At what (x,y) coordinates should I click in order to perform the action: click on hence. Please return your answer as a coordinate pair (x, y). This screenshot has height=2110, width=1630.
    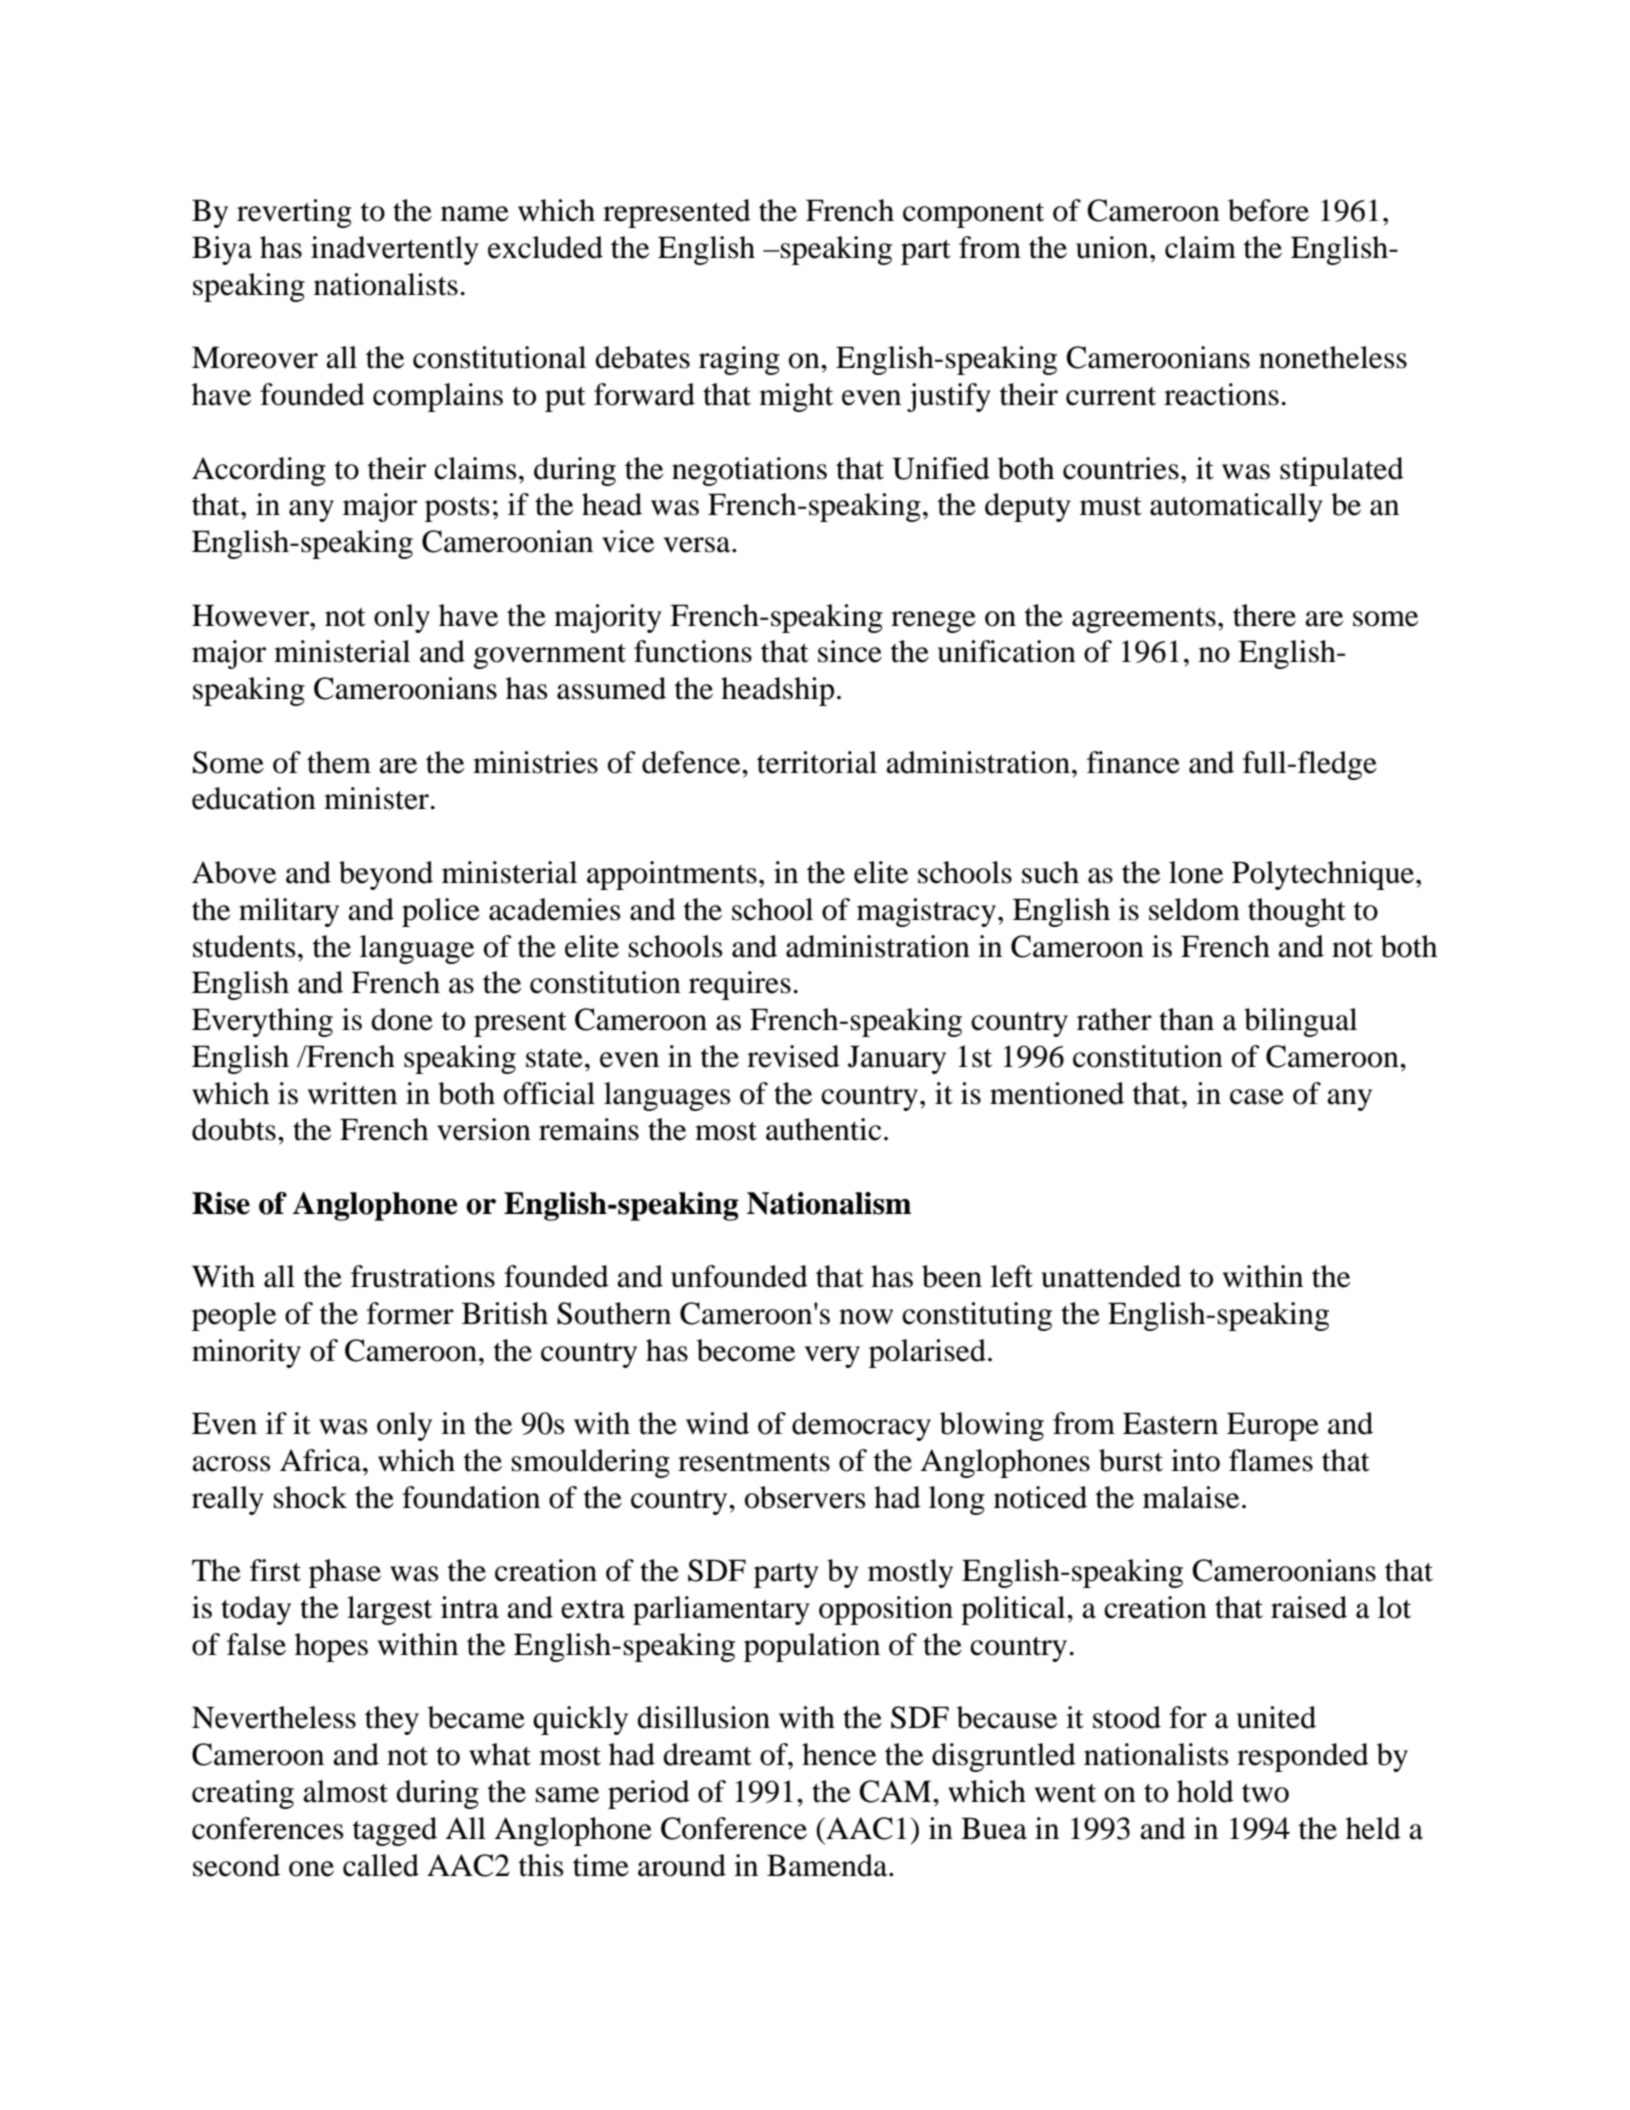
    Looking at the image, I should click on (839, 1754).
